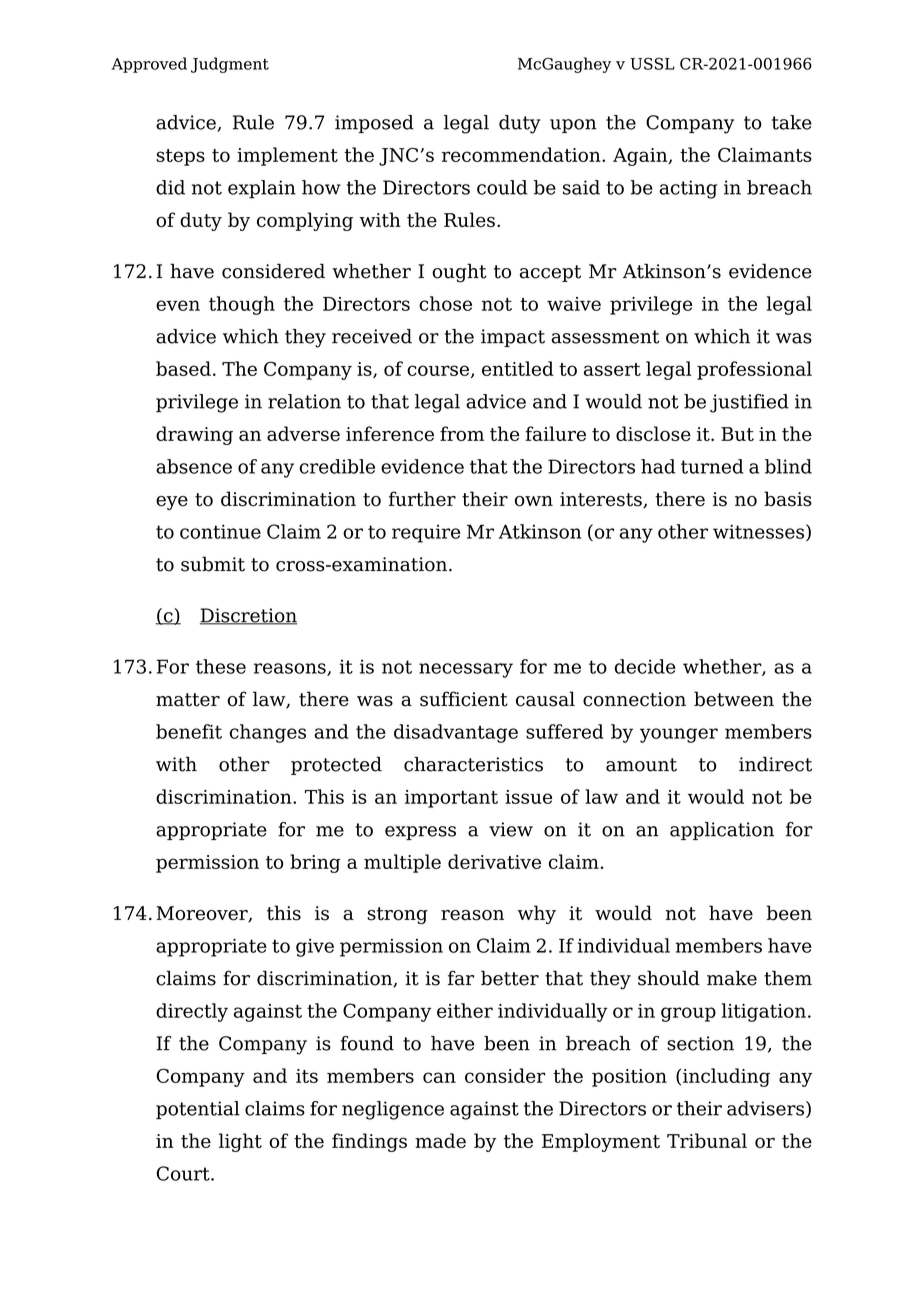 This screenshot has height=1308, width=924. What do you see at coordinates (248, 616) in the screenshot?
I see `Discretion` at bounding box center [248, 616].
